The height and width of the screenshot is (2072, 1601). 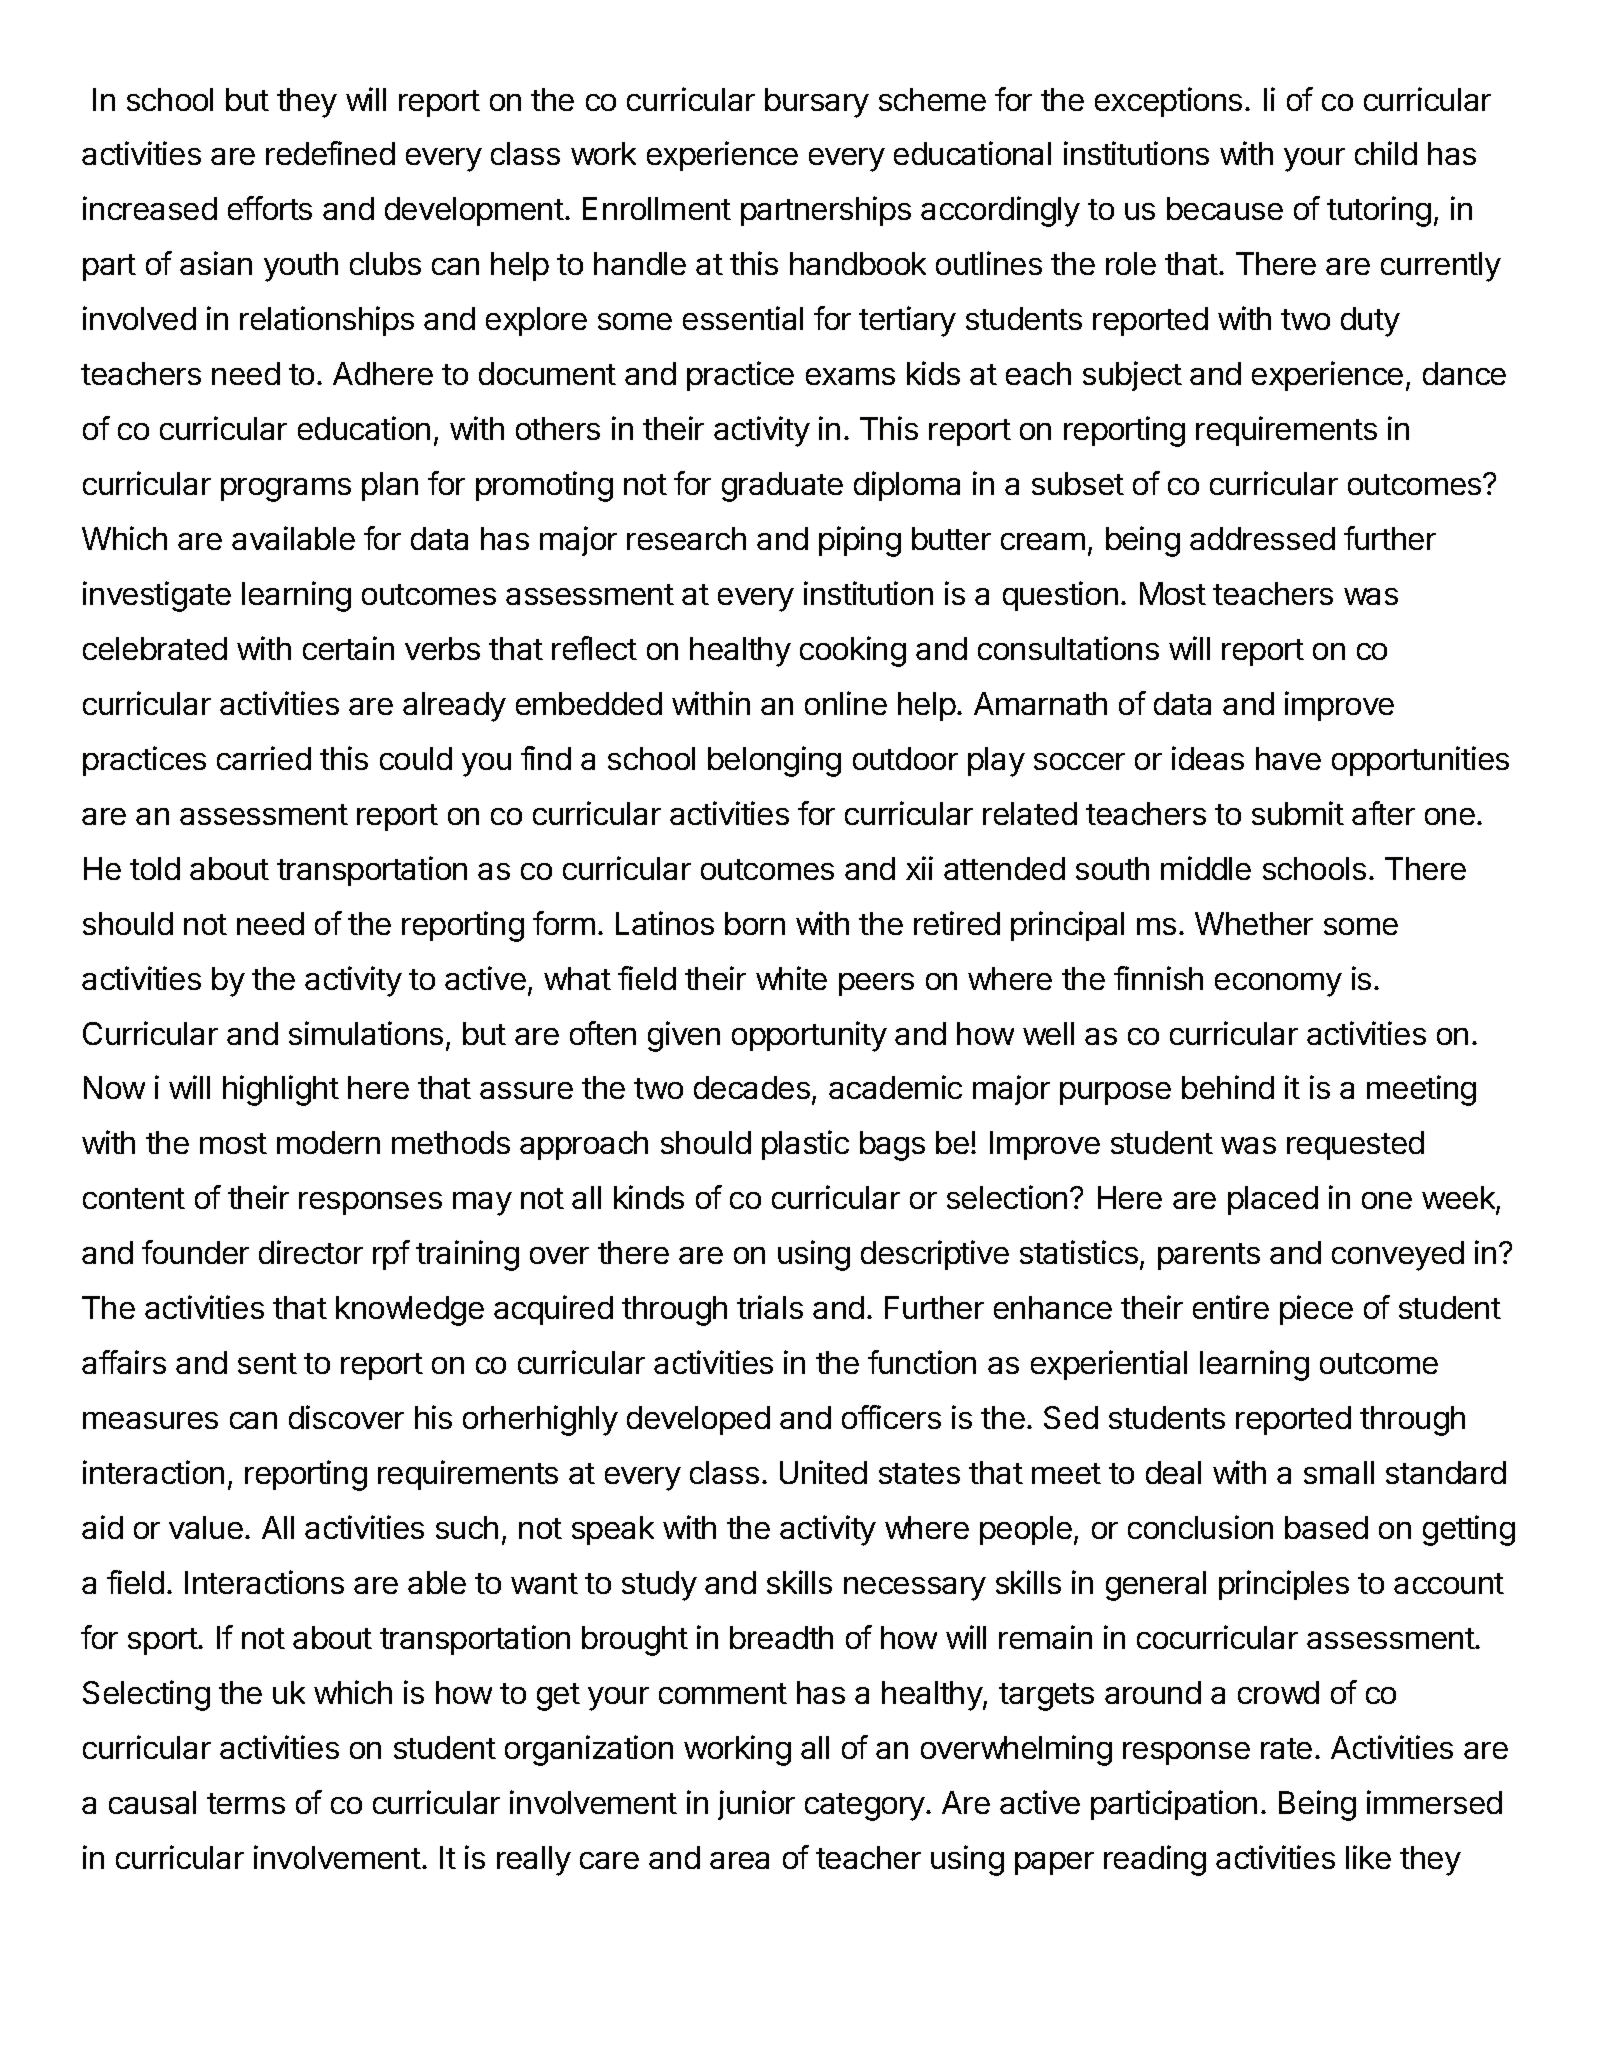 I want to click on economy, so click(x=1278, y=985).
